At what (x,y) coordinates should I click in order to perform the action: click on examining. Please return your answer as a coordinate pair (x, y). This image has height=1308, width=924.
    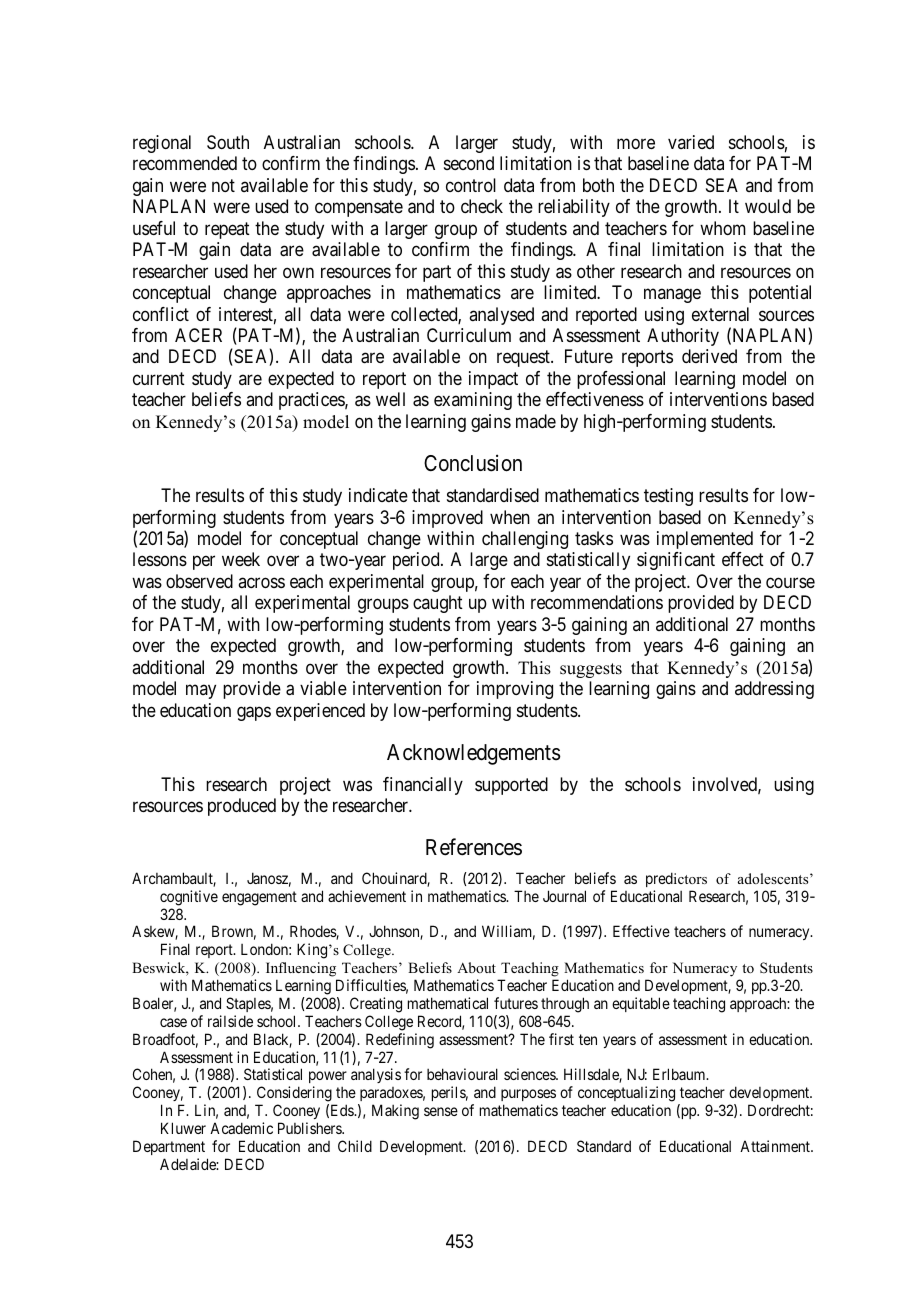
    Looking at the image, I should click on (473, 401).
